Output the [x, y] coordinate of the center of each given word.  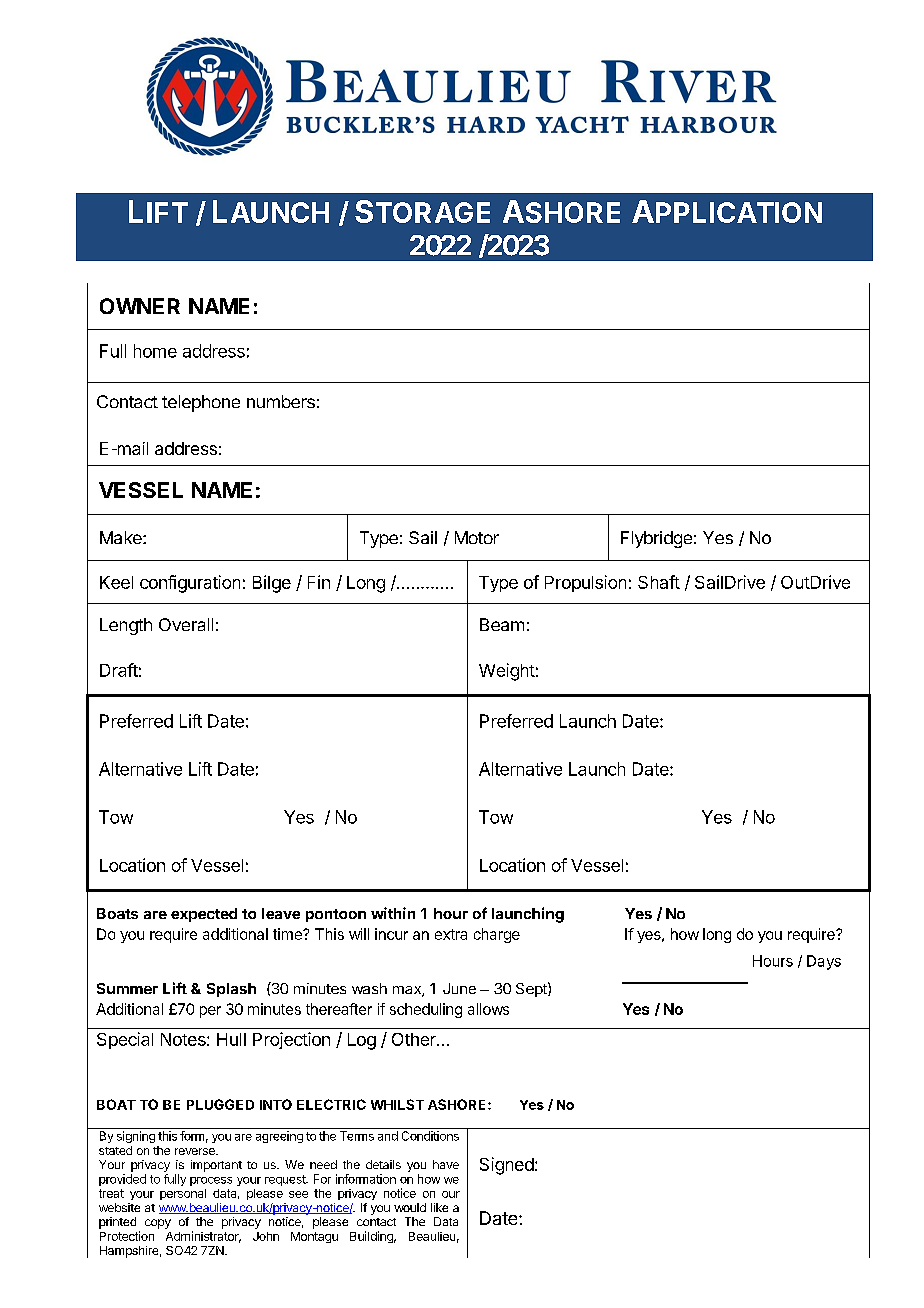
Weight [507, 672]
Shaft [659, 582]
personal [183, 1194]
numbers [281, 401]
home [155, 351]
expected [204, 915]
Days [824, 962]
